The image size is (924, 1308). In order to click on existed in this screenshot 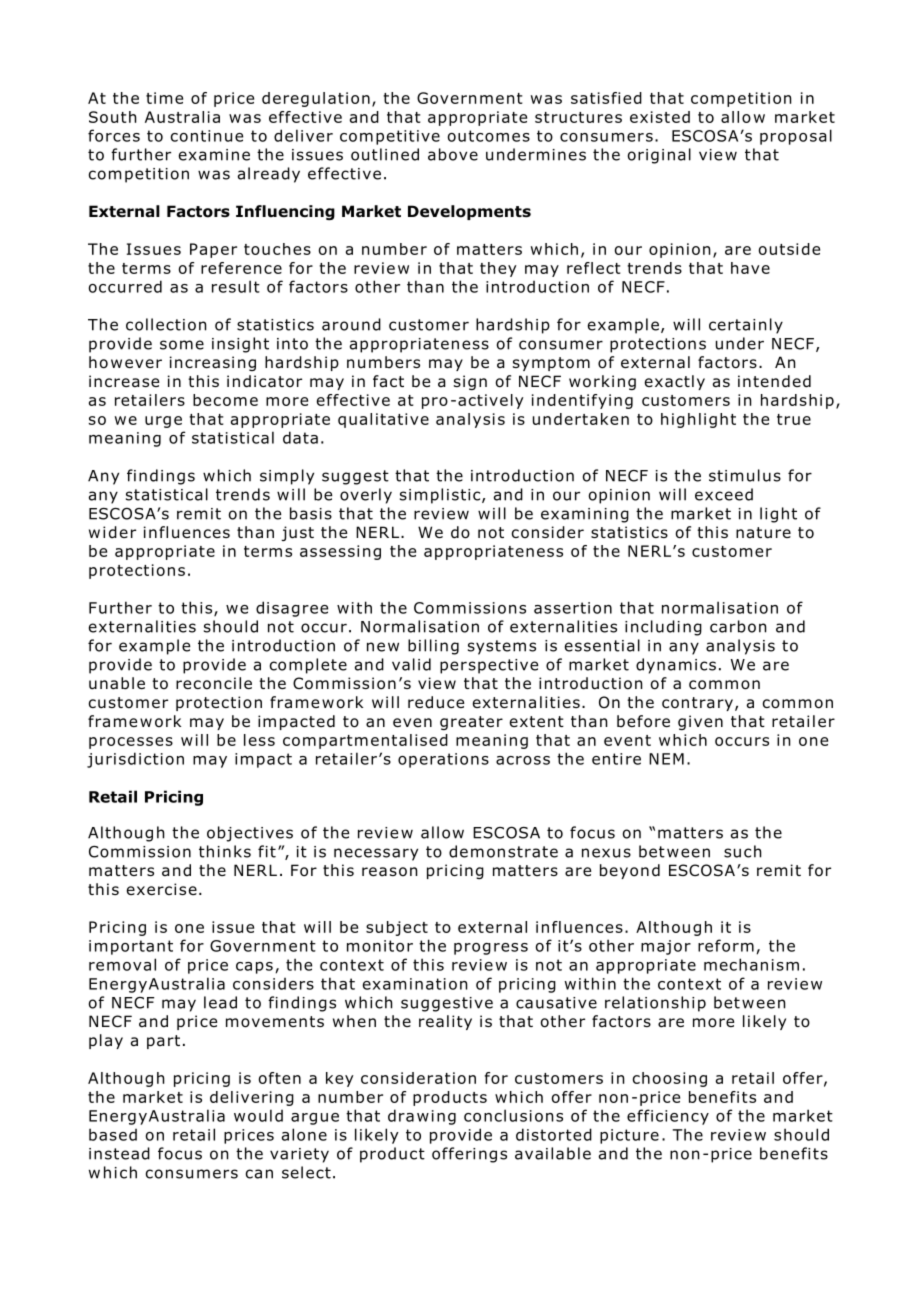, I will do `click(660, 117)`.
